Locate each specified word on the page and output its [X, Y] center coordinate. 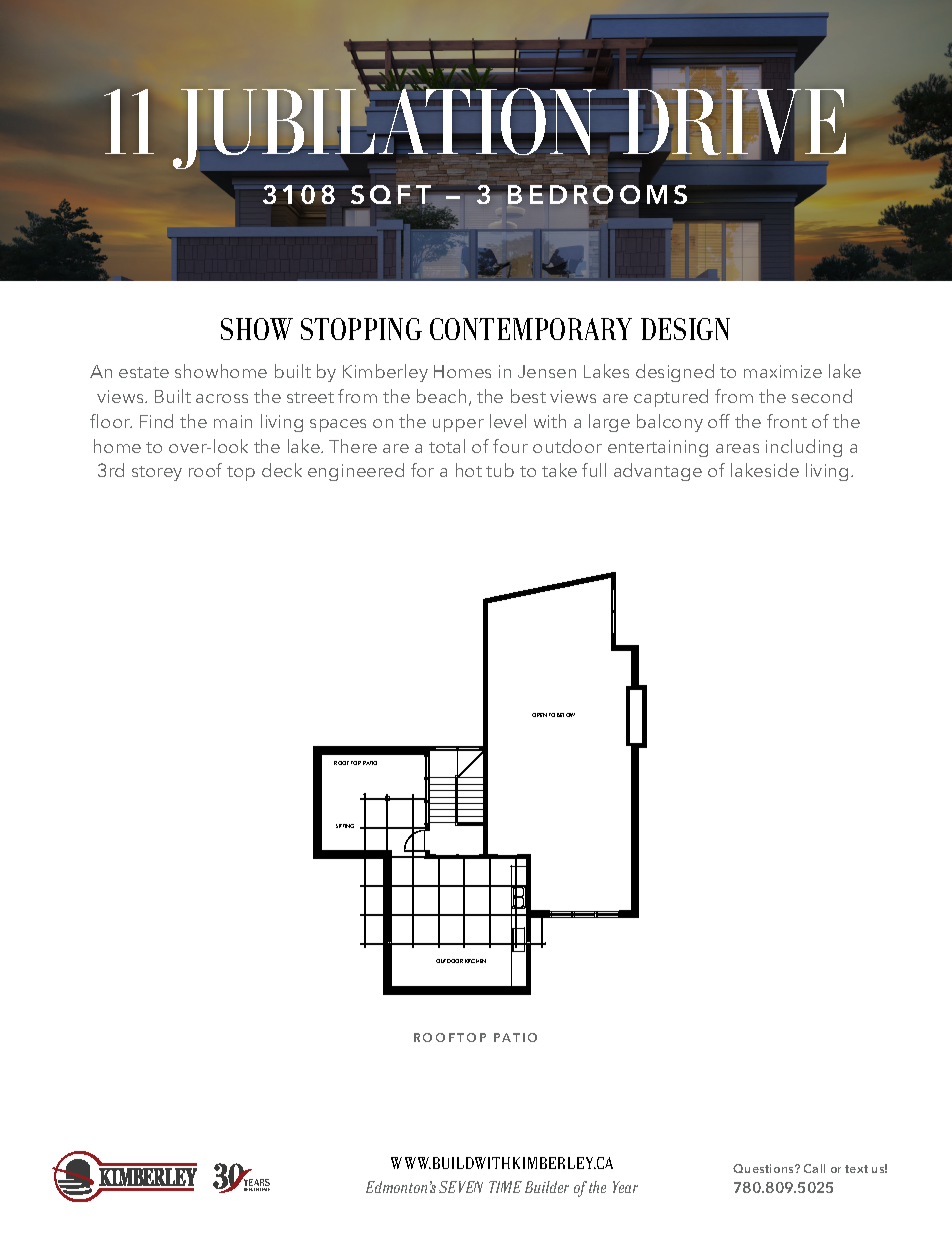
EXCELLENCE [259, 1189]
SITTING [345, 826]
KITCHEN [475, 961]
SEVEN [461, 1187]
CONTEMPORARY [531, 329]
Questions [764, 1168]
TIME [505, 1187]
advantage [658, 472]
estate [144, 372]
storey [157, 473]
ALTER [453, 1183]
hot [469, 470]
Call [814, 1168]
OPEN [539, 715]
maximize [783, 371]
